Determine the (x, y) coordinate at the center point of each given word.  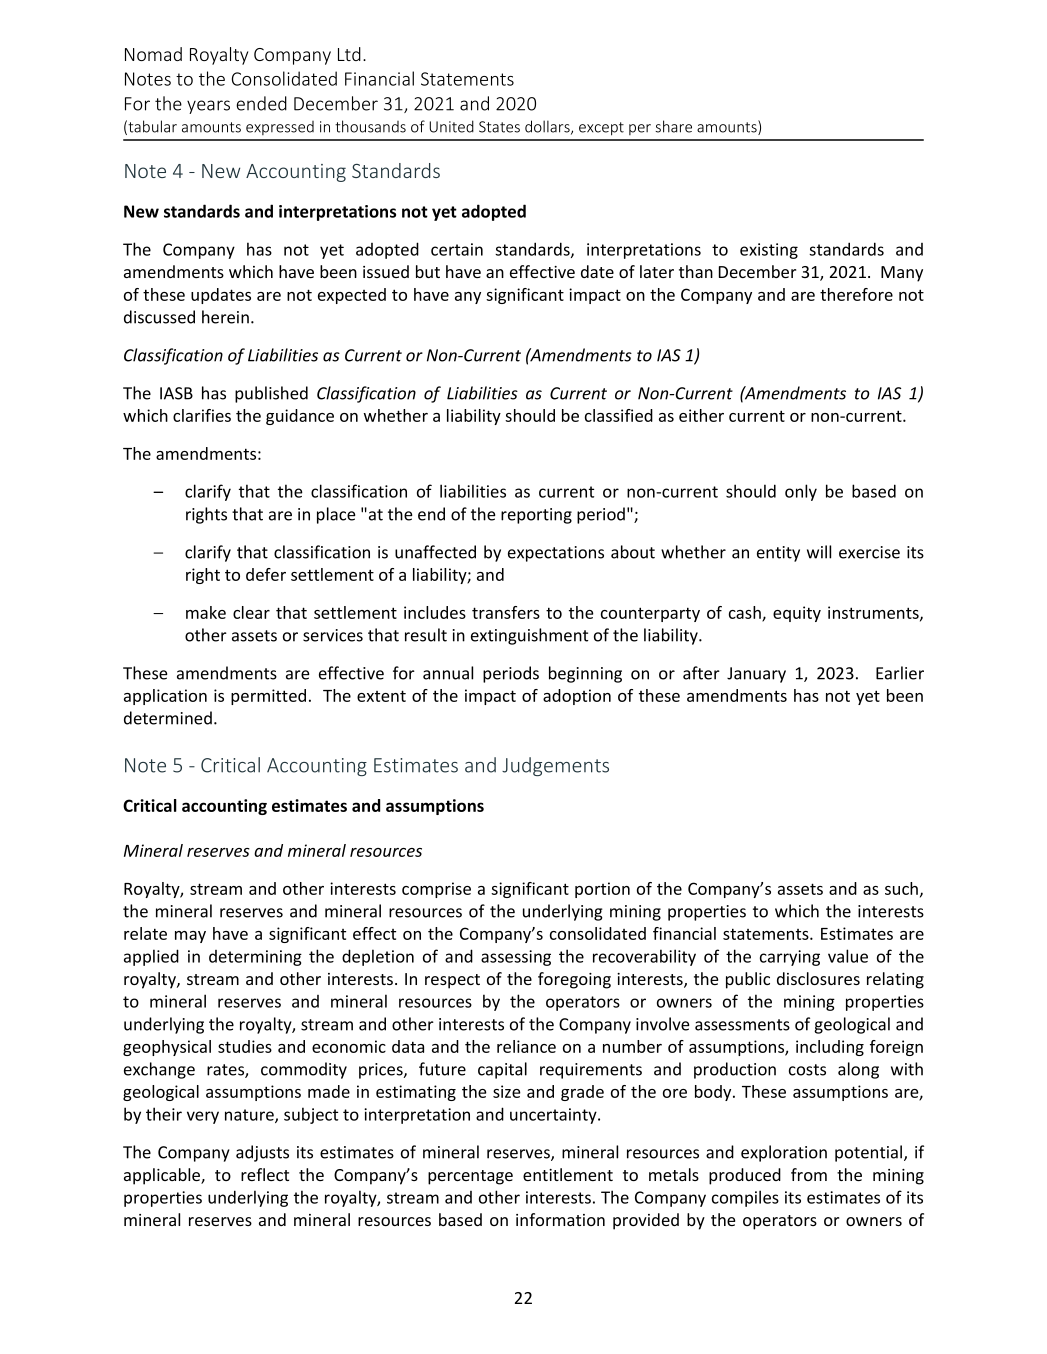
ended (261, 103)
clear (251, 612)
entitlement (568, 1174)
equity (797, 614)
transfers (506, 612)
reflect (265, 1174)
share (673, 126)
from (809, 1174)
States (499, 127)
